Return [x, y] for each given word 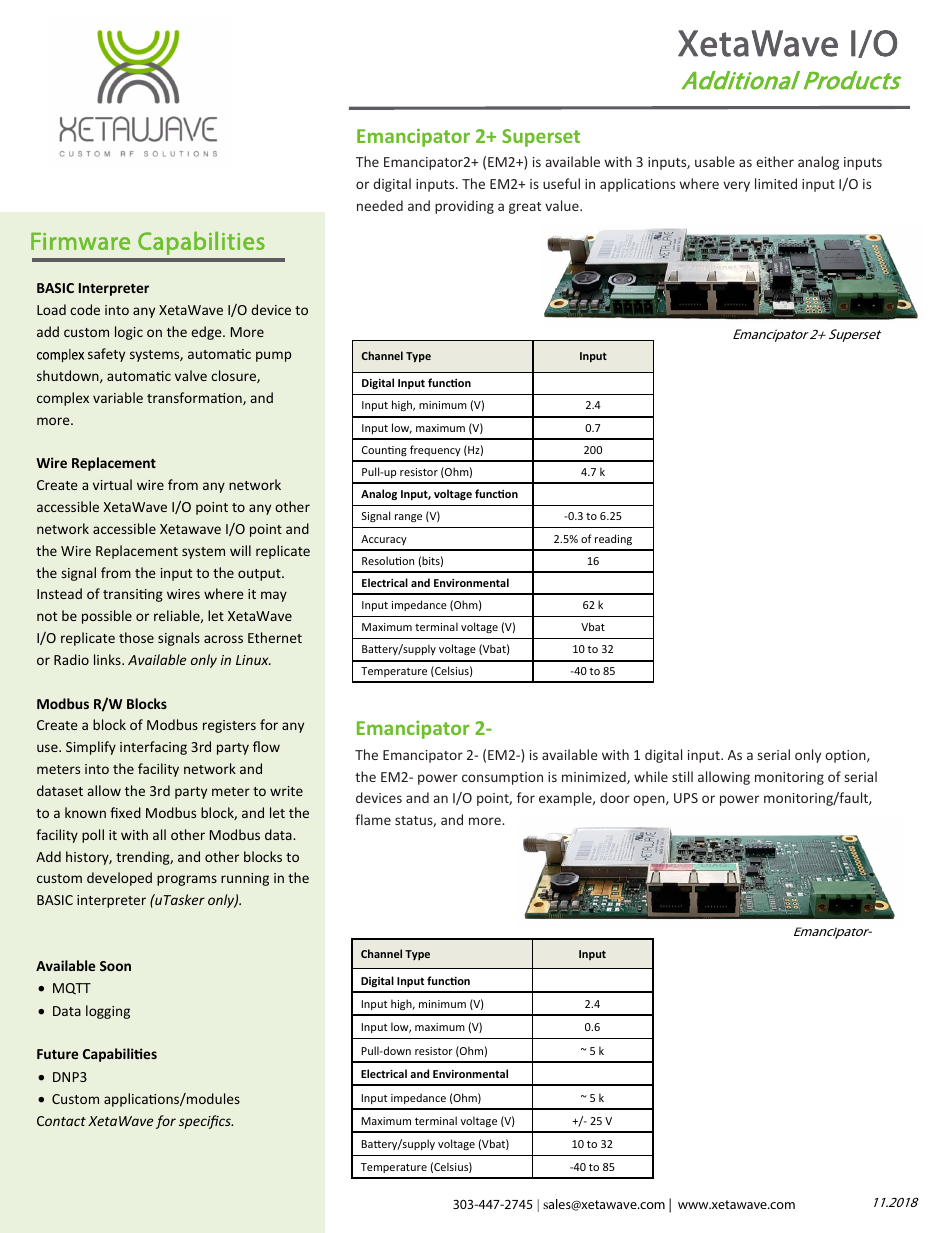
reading [613, 539]
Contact [61, 1121]
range [408, 518]
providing [464, 207]
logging [108, 1012]
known [85, 812]
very [736, 186]
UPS [686, 798]
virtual [112, 484]
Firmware [80, 241]
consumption [502, 778]
